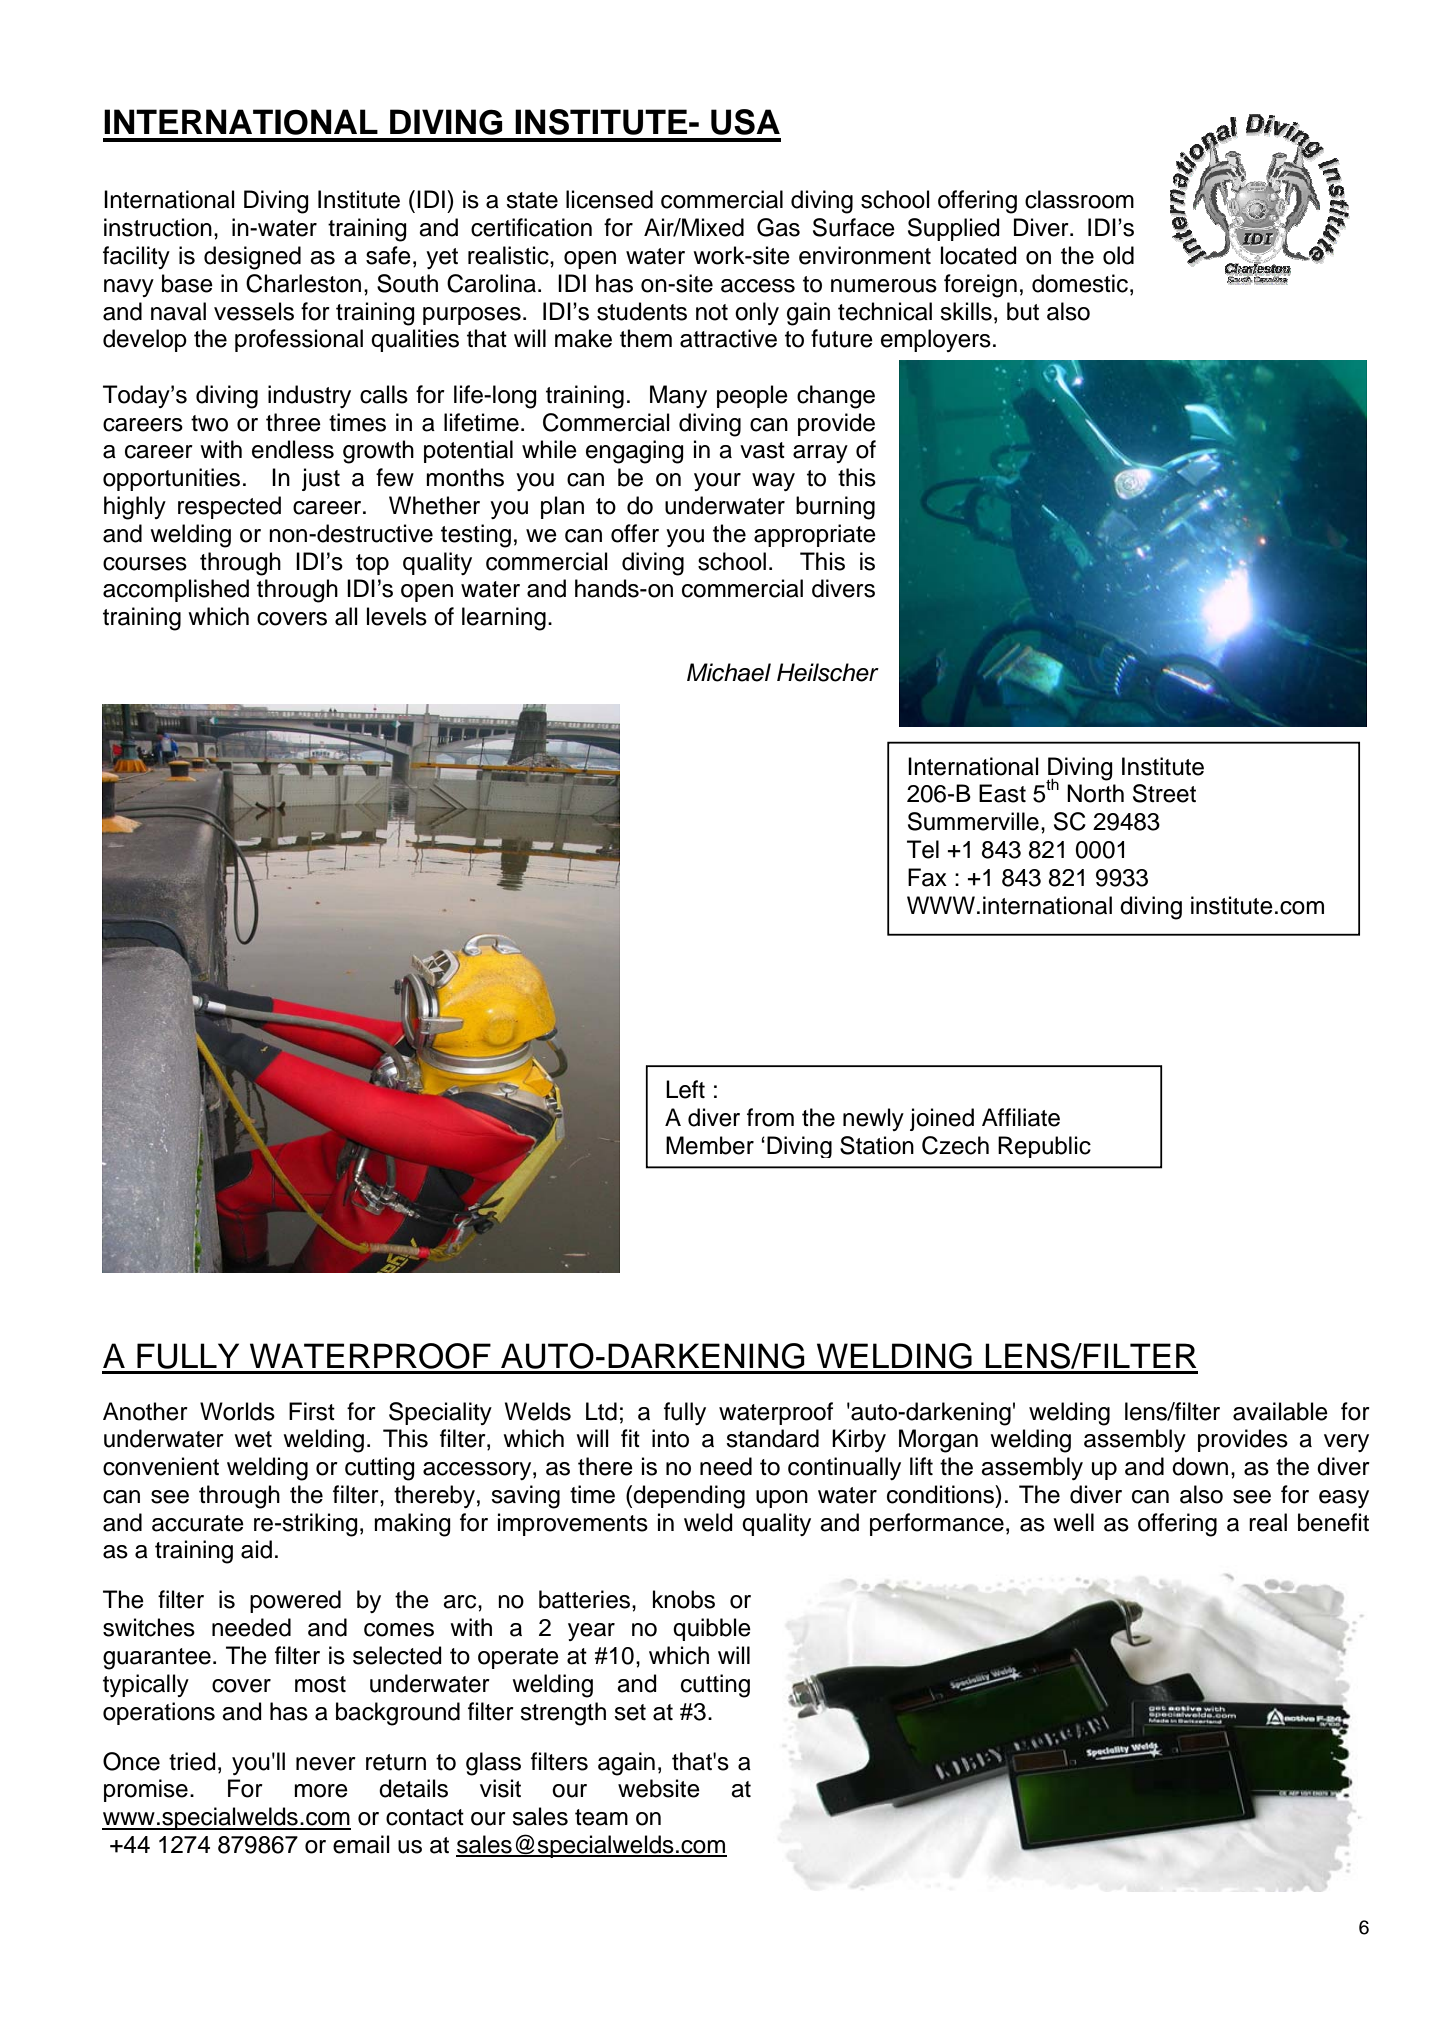 The height and width of the screenshot is (2034, 1437). What do you see at coordinates (321, 1791) in the screenshot?
I see `more` at bounding box center [321, 1791].
